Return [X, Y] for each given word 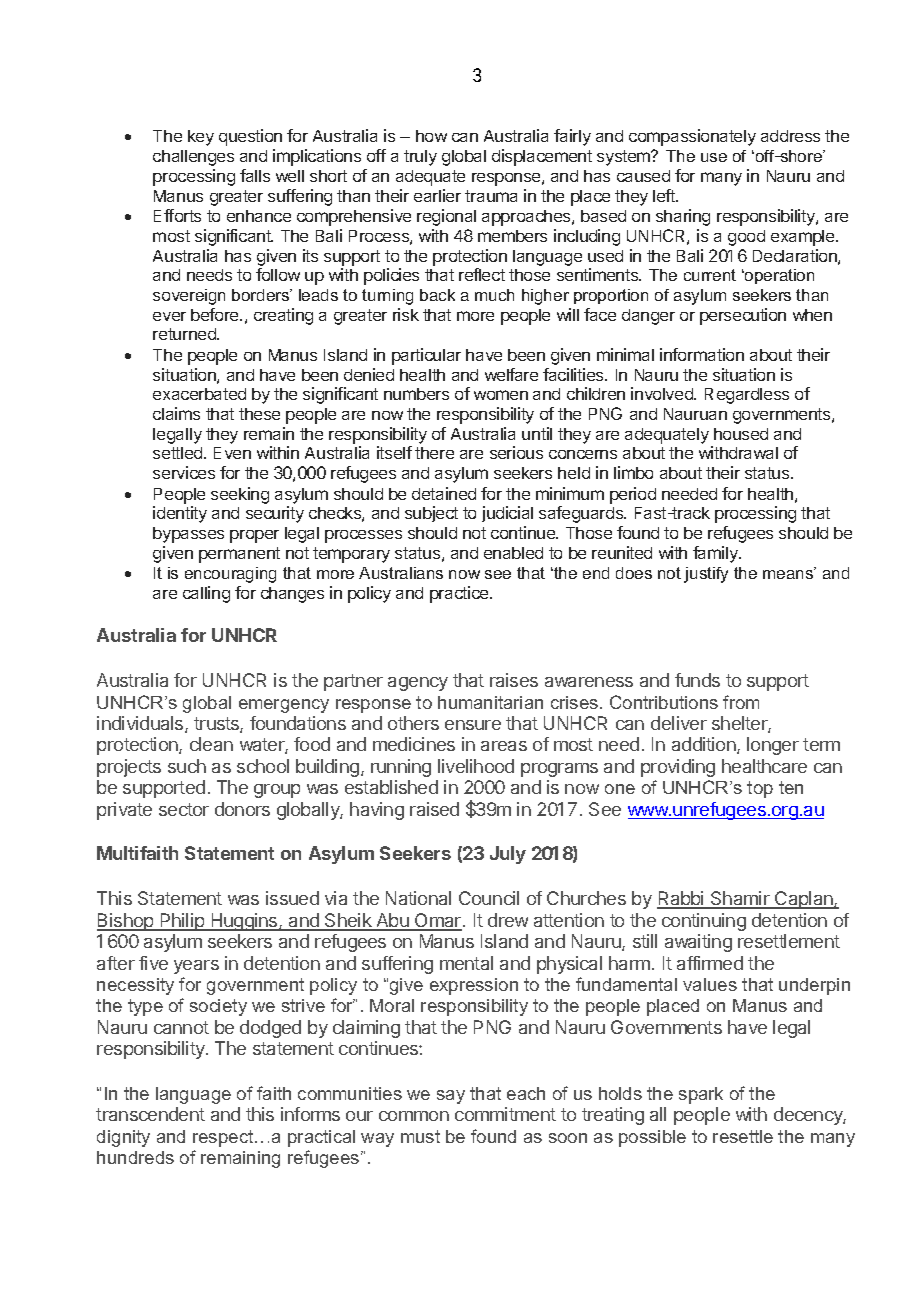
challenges [193, 158]
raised [434, 809]
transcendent [150, 1114]
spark [701, 1095]
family [716, 554]
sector [184, 809]
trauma [491, 196]
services [184, 472]
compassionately [692, 137]
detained [444, 493]
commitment [505, 1114]
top [760, 789]
